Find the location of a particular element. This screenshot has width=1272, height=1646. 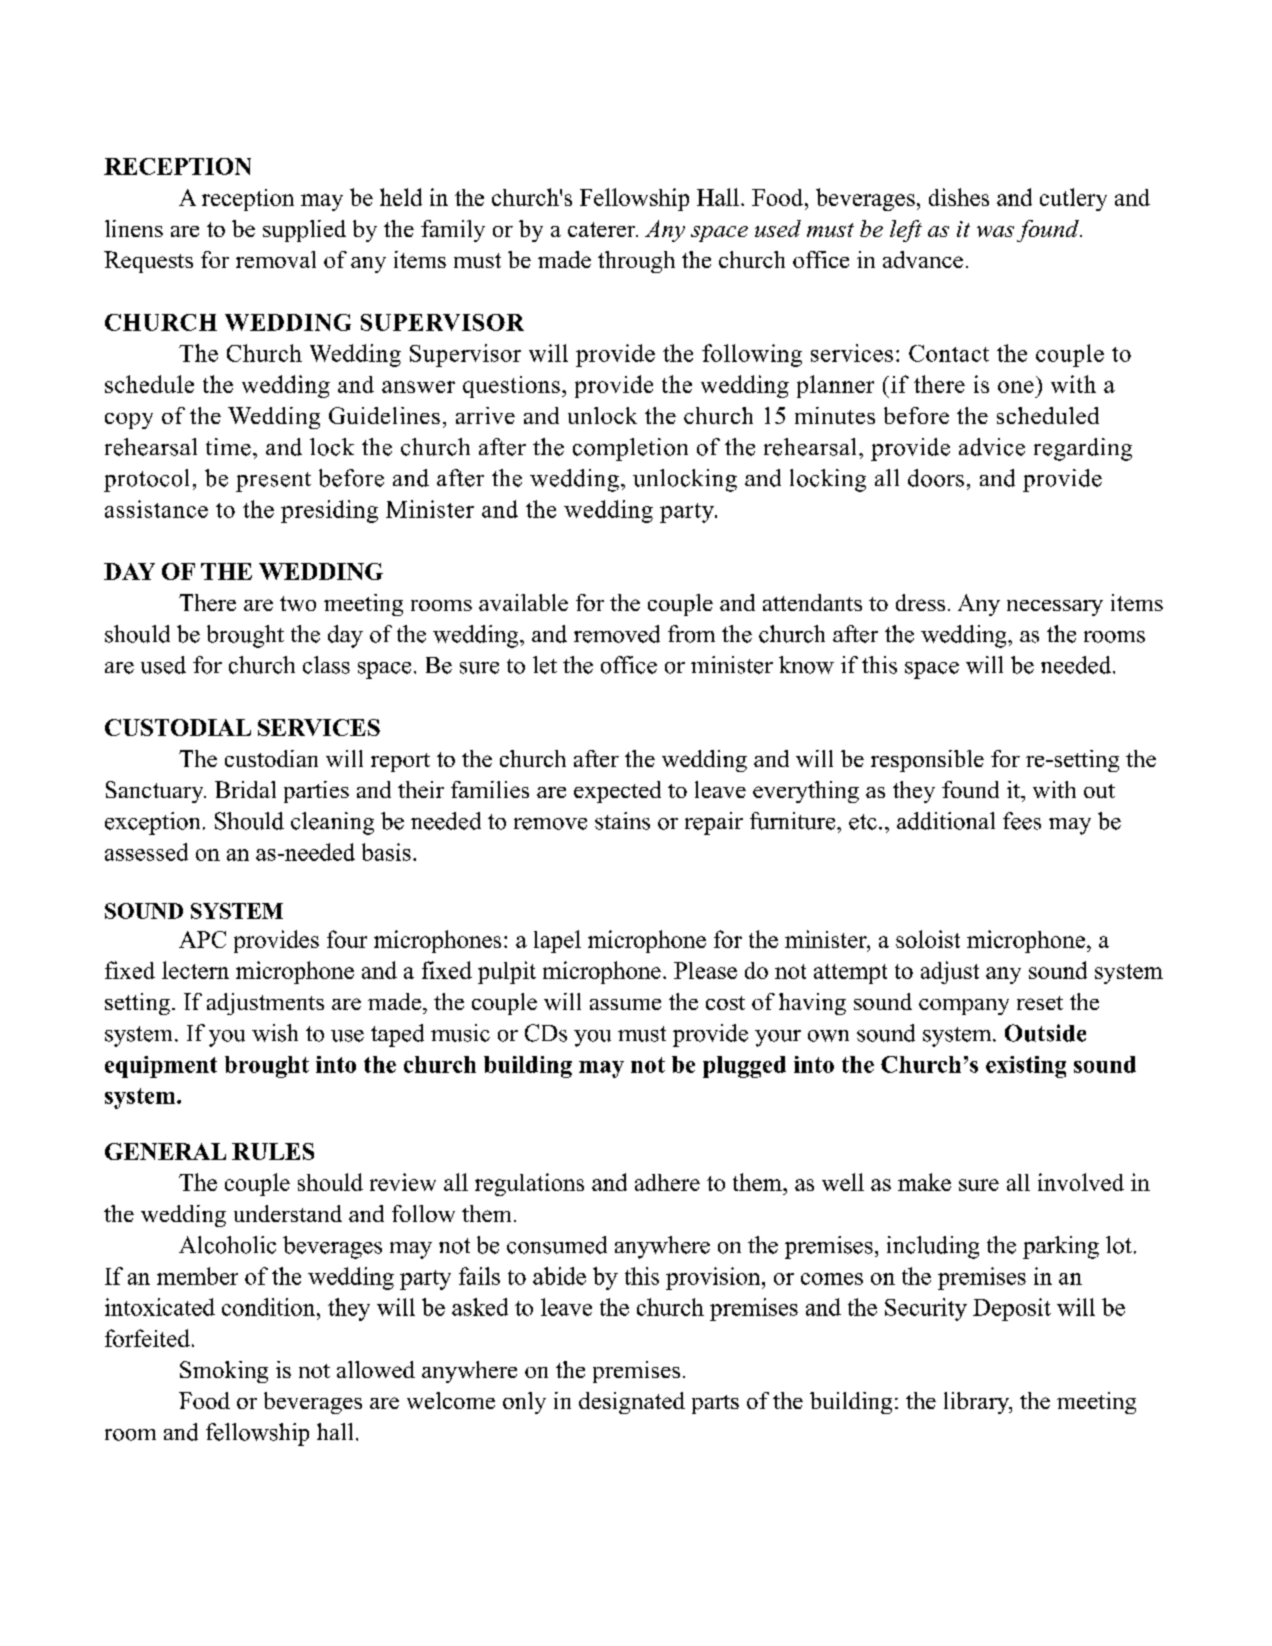

designated is located at coordinates (632, 1403).
